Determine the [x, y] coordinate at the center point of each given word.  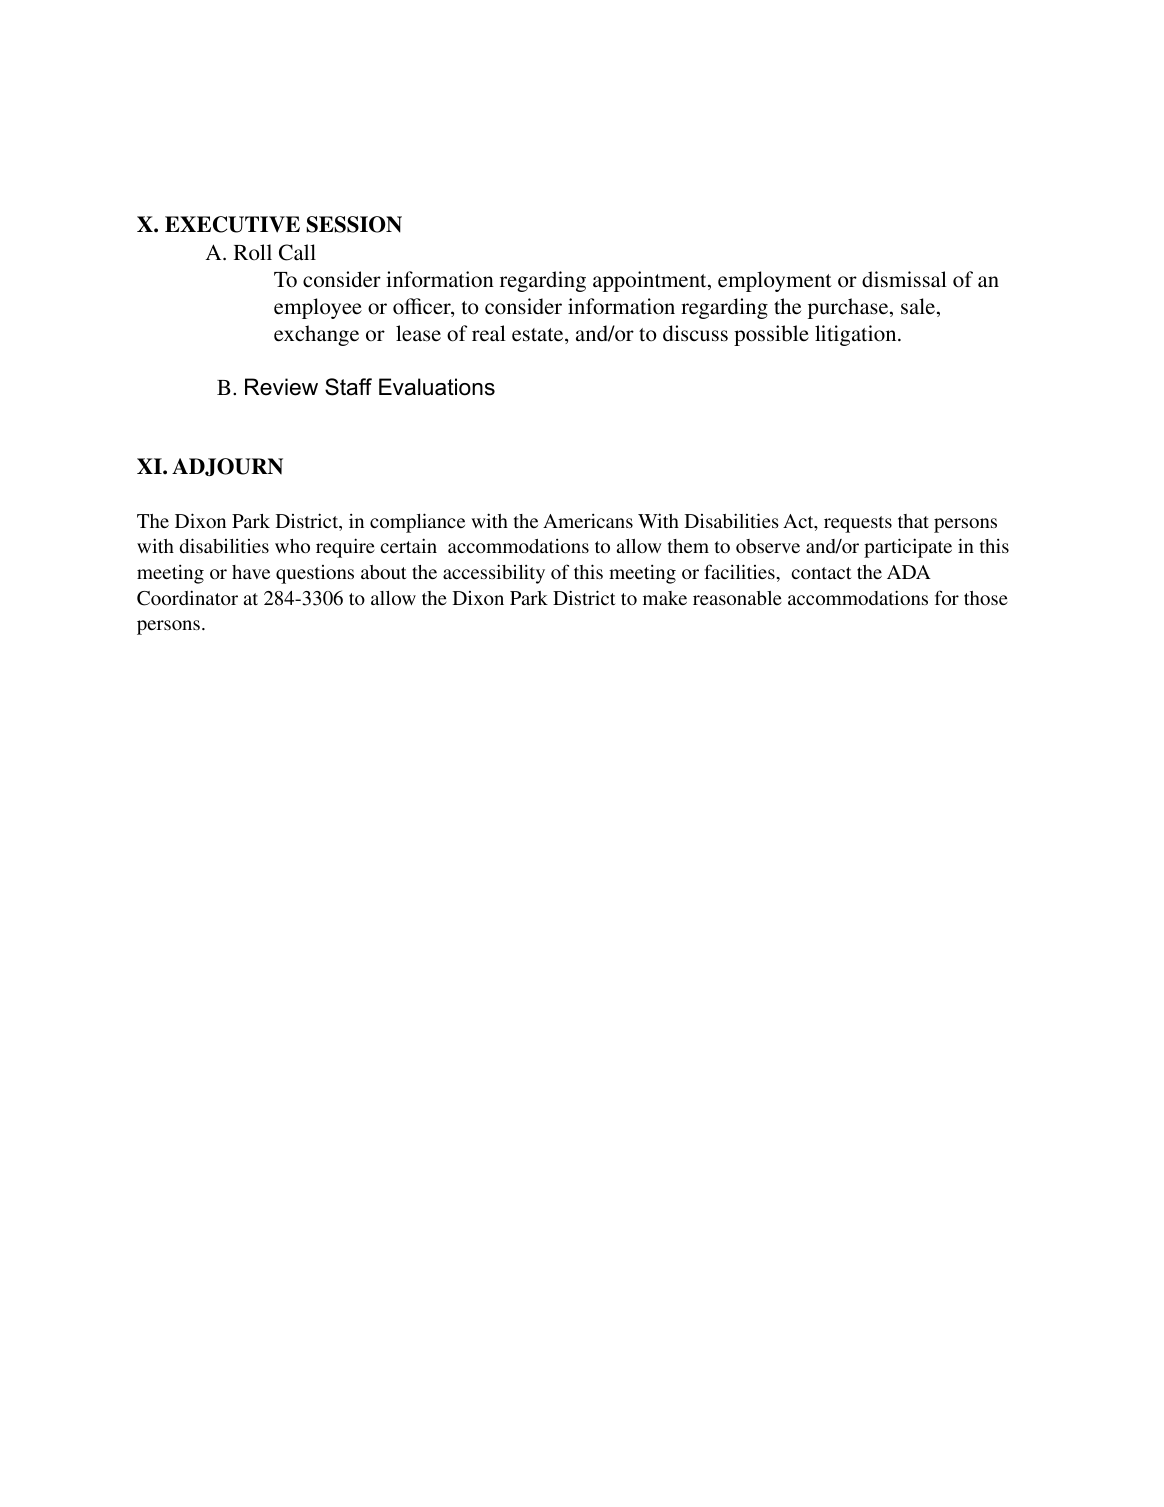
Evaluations [437, 387]
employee [318, 308]
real [489, 333]
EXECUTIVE [232, 224]
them [688, 546]
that [913, 521]
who [292, 546]
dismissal [904, 279]
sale [919, 307]
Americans [588, 520]
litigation [857, 335]
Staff [348, 387]
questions [315, 574]
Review [281, 387]
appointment [651, 281]
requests [858, 524]
